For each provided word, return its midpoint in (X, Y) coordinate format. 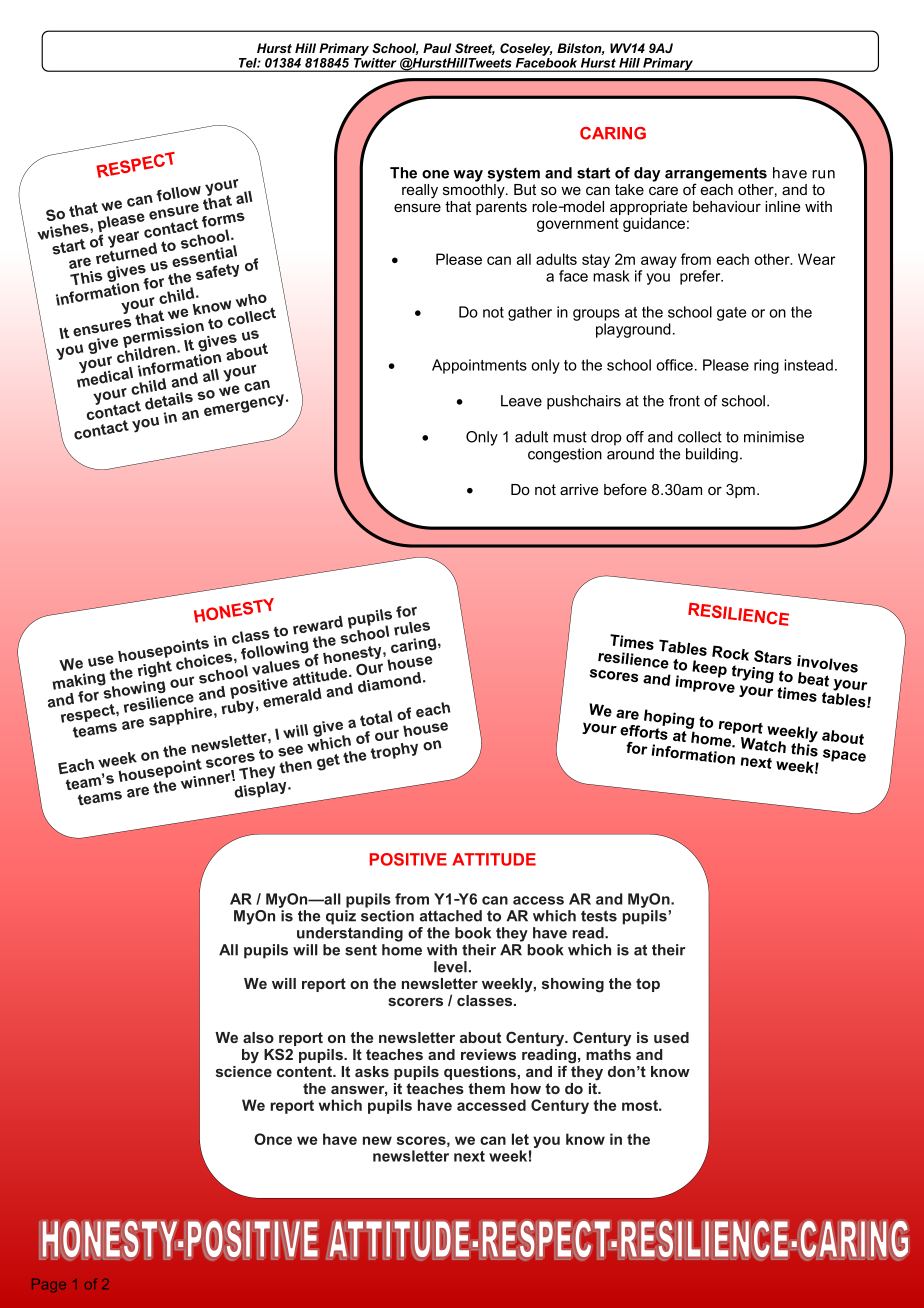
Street (475, 49)
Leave (521, 401)
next (469, 1156)
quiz (341, 917)
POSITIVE (408, 859)
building (712, 455)
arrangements (716, 175)
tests (599, 916)
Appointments (479, 366)
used (671, 1037)
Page (49, 1286)
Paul (437, 48)
